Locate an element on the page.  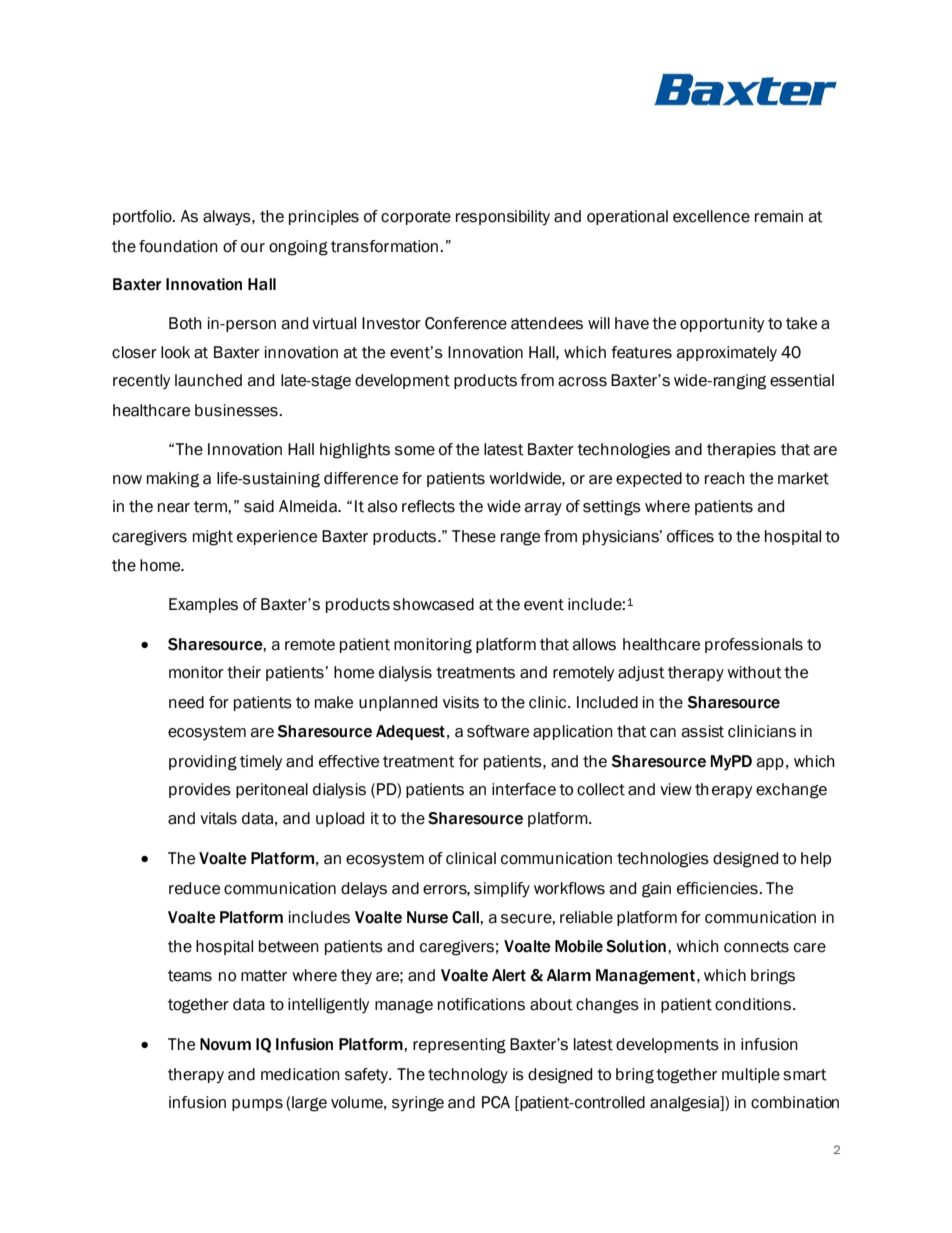
responsibility is located at coordinates (503, 217).
